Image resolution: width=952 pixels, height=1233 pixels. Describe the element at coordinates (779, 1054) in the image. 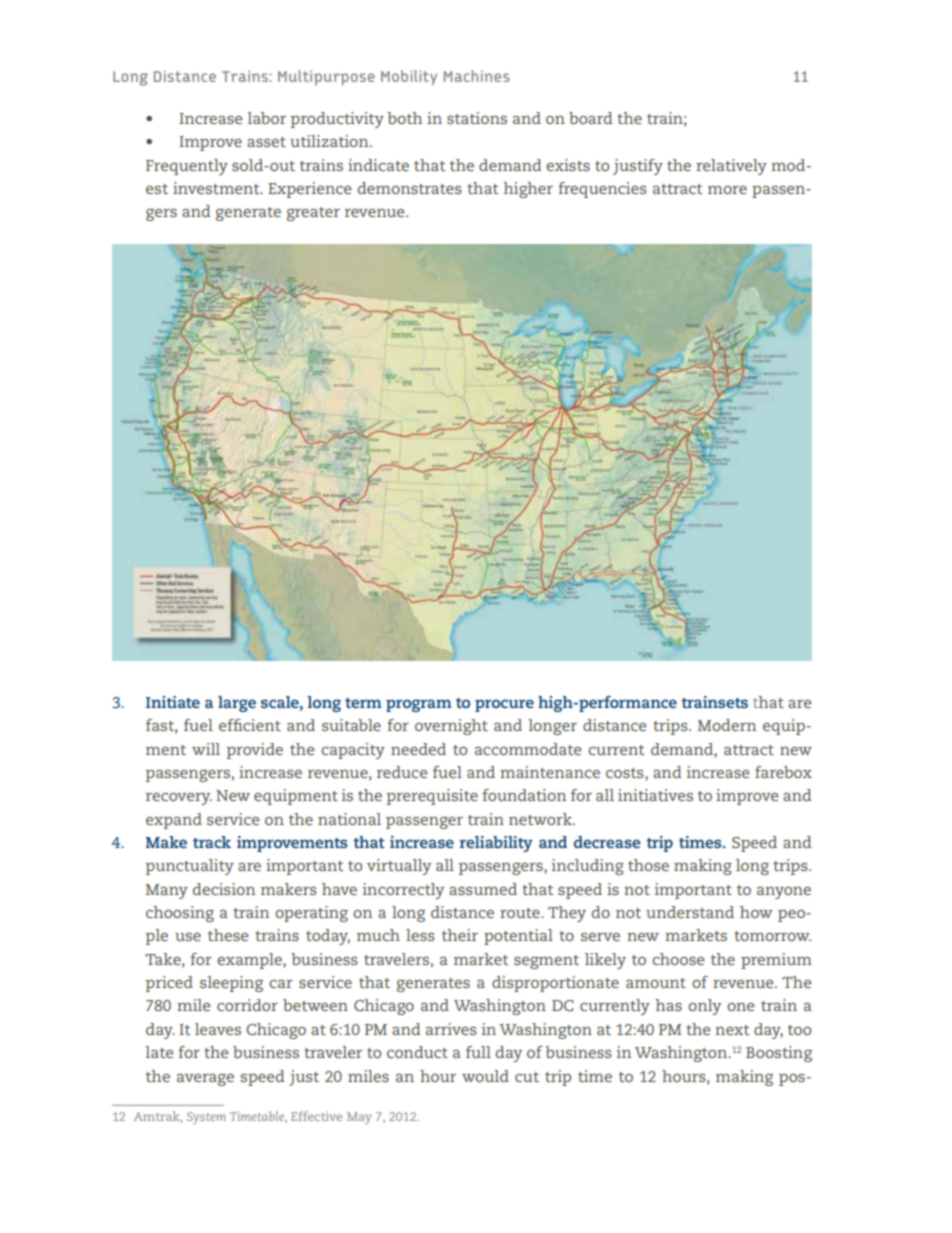

I see `Boosting` at that location.
